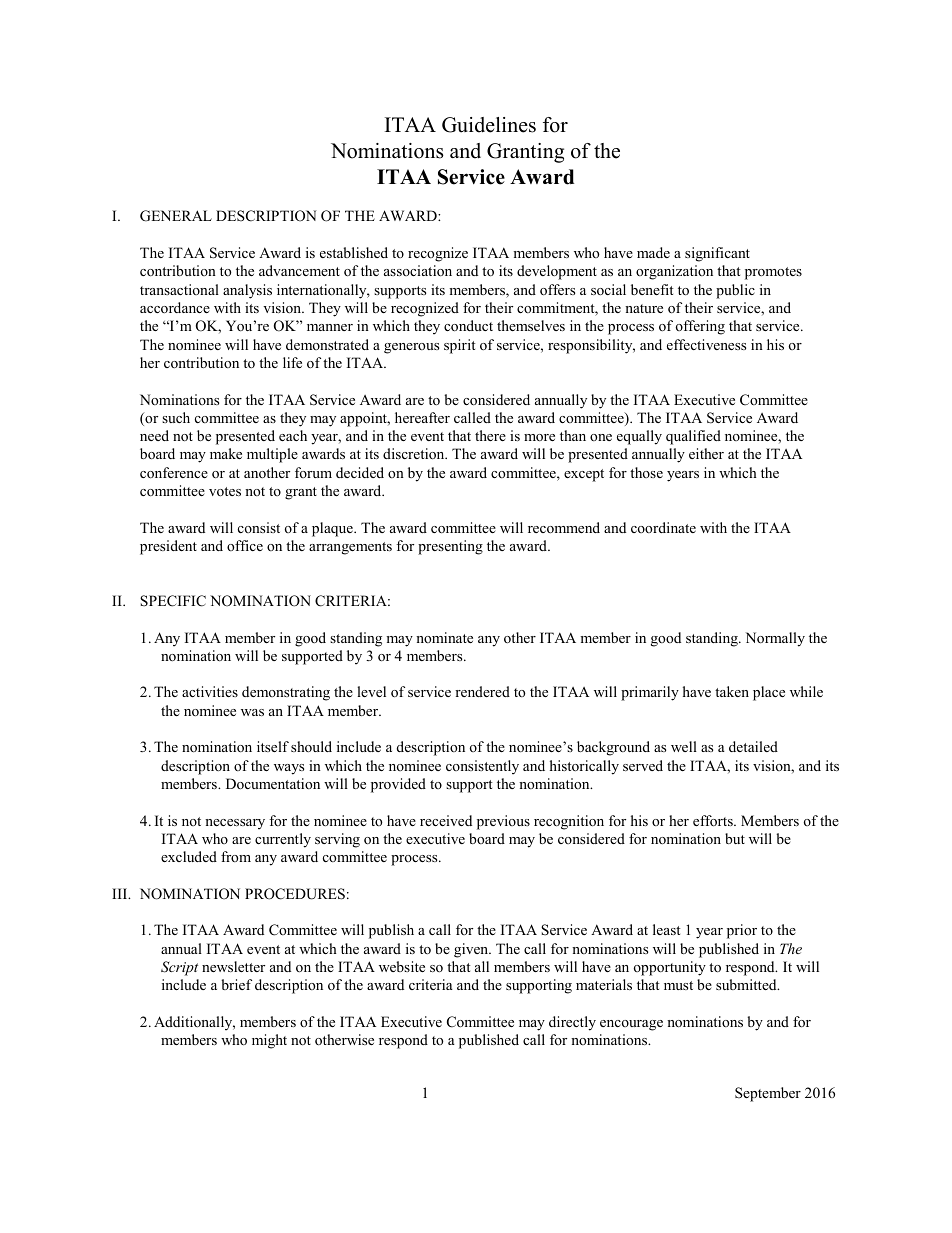  Describe the element at coordinates (706, 453) in the screenshot. I see `either` at that location.
